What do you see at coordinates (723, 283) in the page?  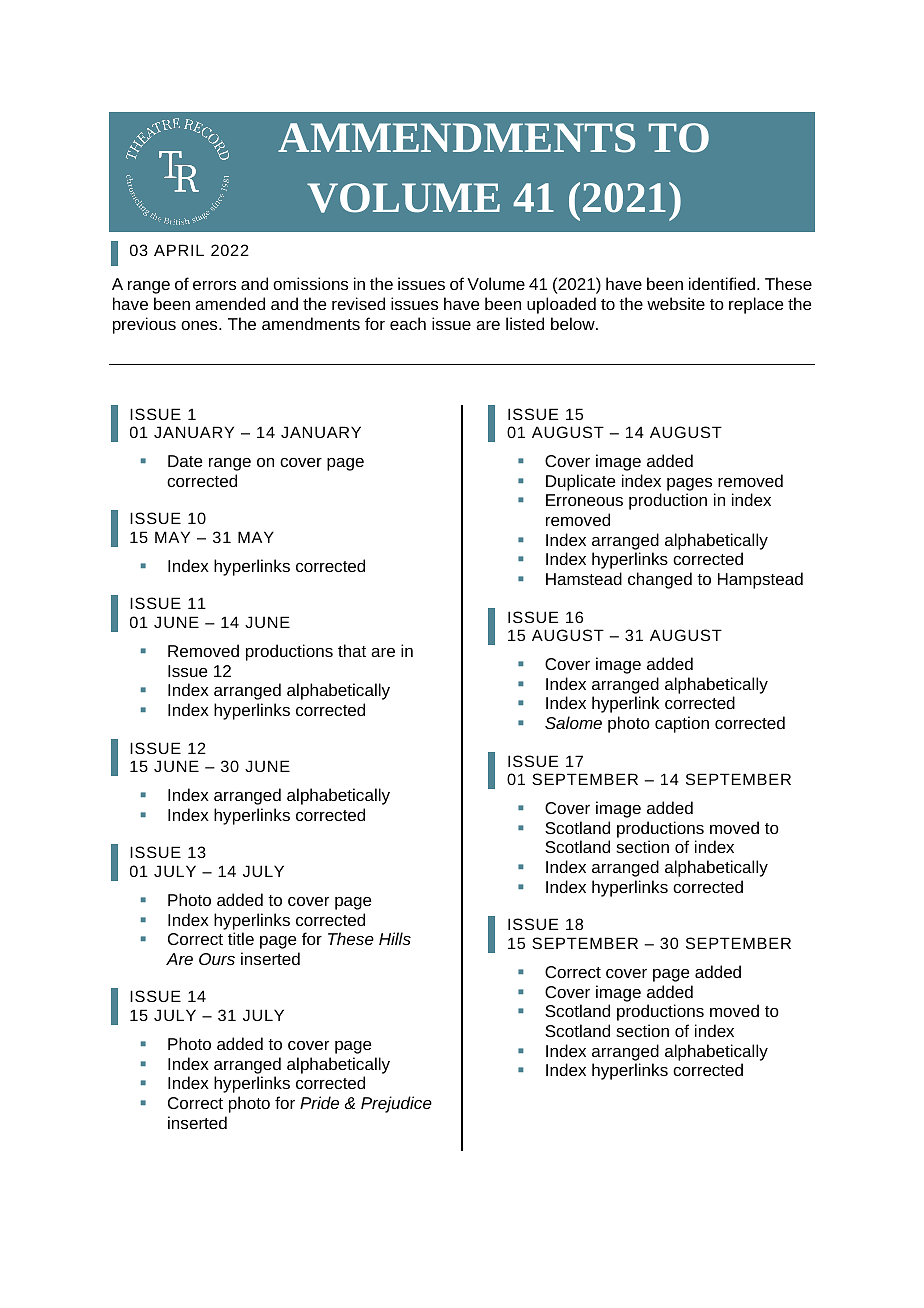 I see `identified` at bounding box center [723, 283].
